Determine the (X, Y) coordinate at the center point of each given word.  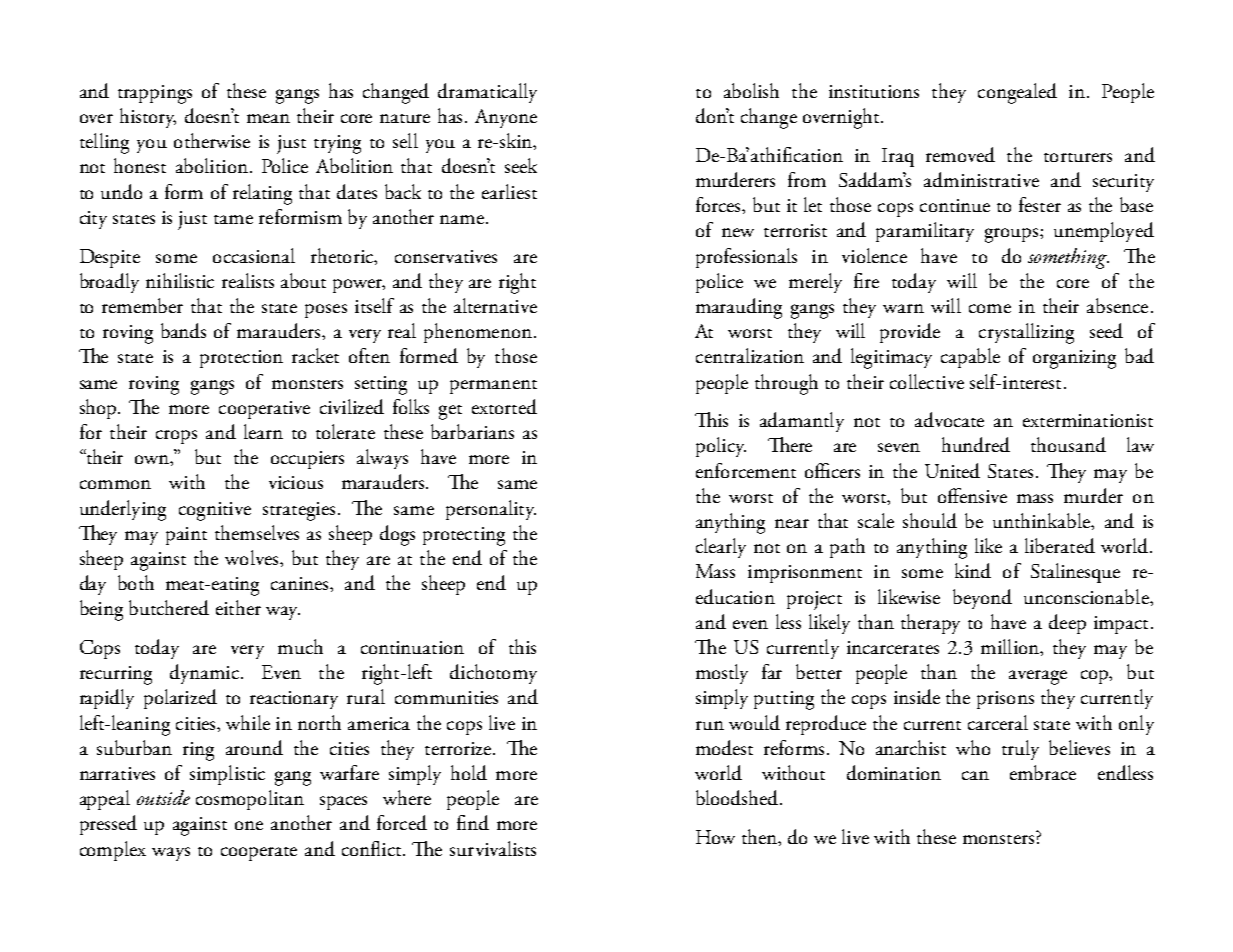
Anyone (506, 118)
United (952, 470)
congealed (1017, 93)
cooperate (259, 854)
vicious (296, 482)
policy (721, 447)
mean (268, 118)
